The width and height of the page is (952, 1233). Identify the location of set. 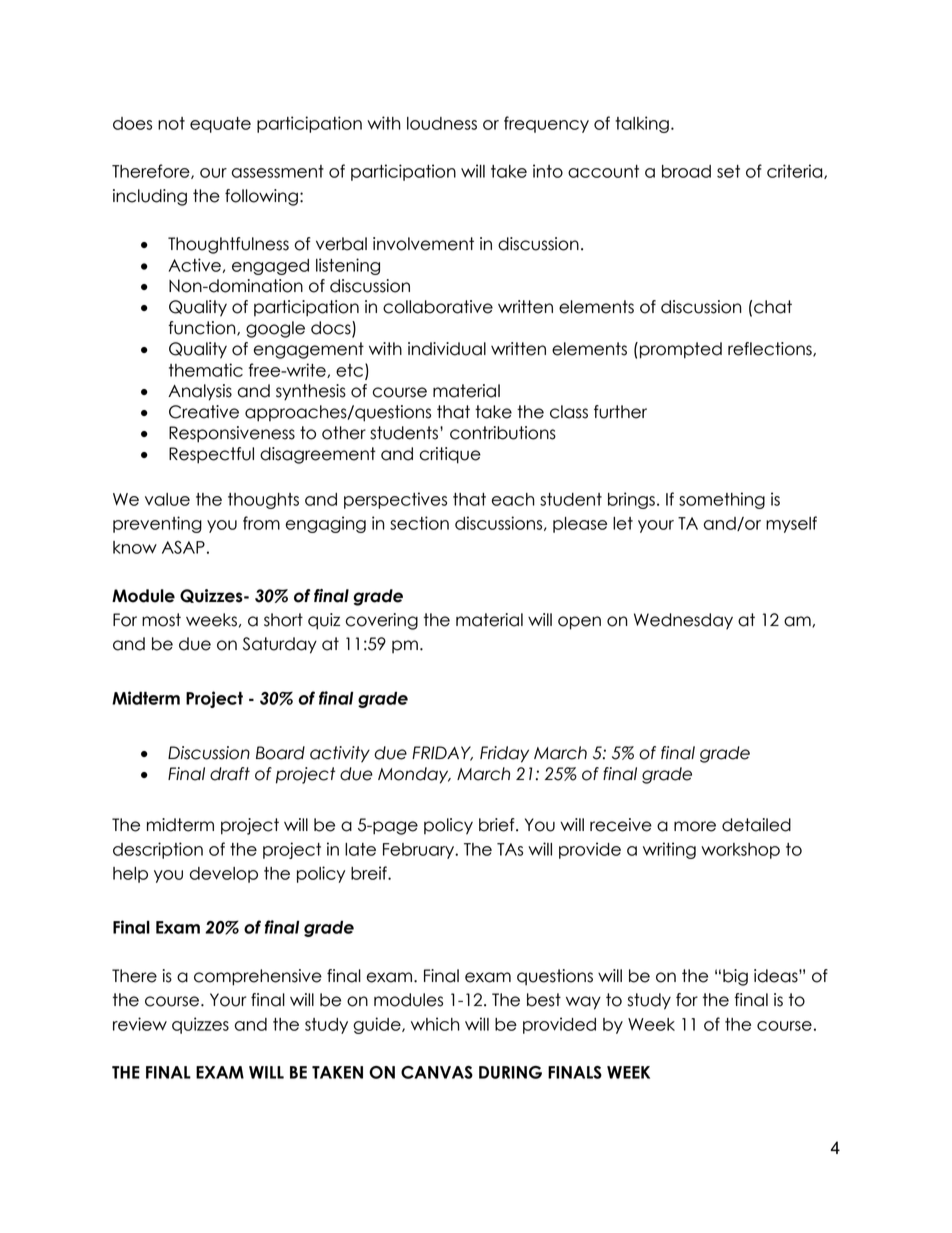
(728, 171).
